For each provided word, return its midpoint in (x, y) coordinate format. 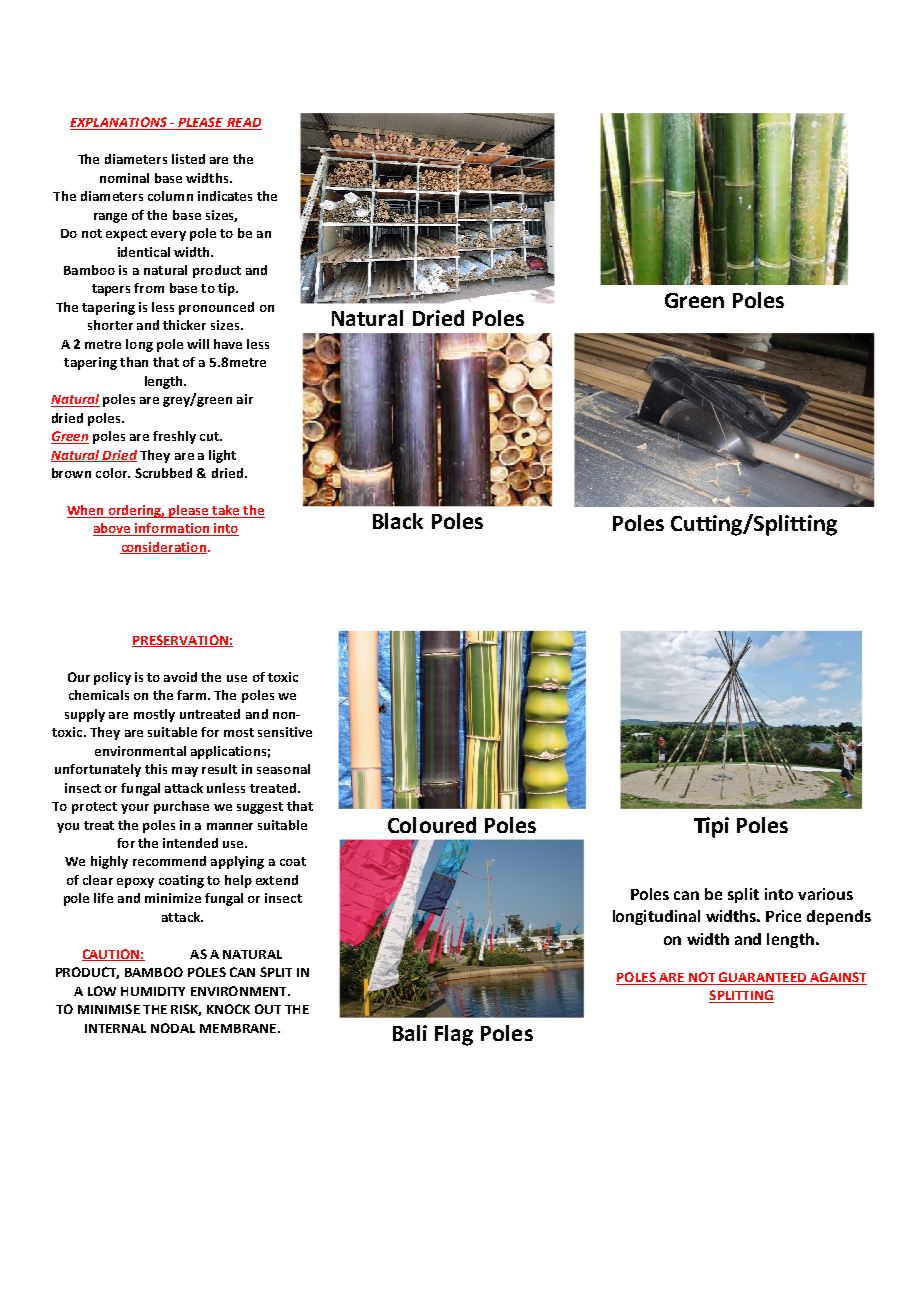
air (245, 399)
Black (398, 521)
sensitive (285, 732)
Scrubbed (163, 473)
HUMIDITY (153, 991)
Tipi (711, 827)
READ (243, 124)
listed (188, 159)
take (226, 511)
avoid (180, 677)
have (228, 344)
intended (190, 843)
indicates (225, 196)
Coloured (432, 825)
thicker (184, 325)
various (825, 894)
